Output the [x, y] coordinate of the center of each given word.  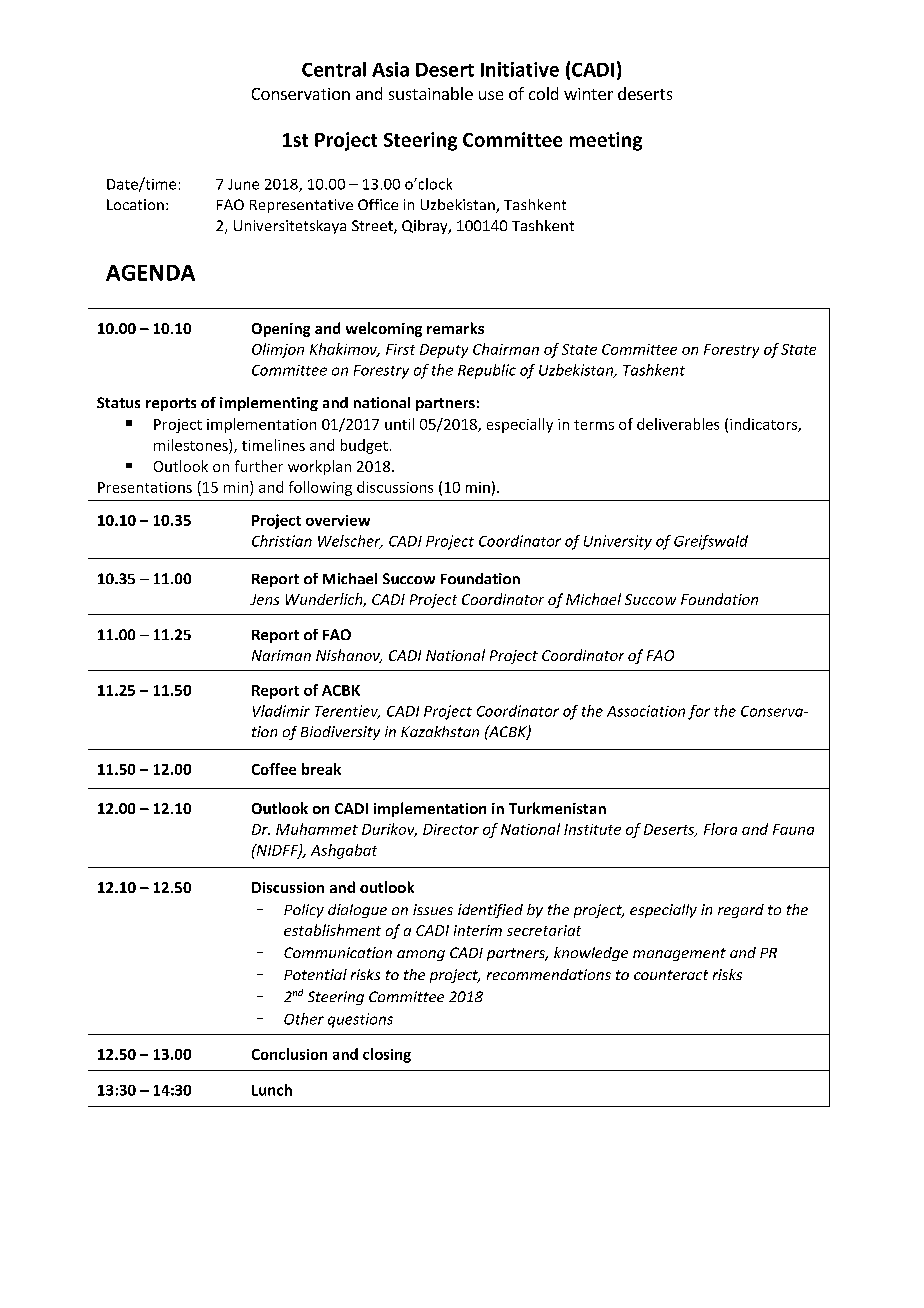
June [243, 184]
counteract [671, 975]
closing [387, 1055]
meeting [606, 141]
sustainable [431, 93]
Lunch [272, 1090]
